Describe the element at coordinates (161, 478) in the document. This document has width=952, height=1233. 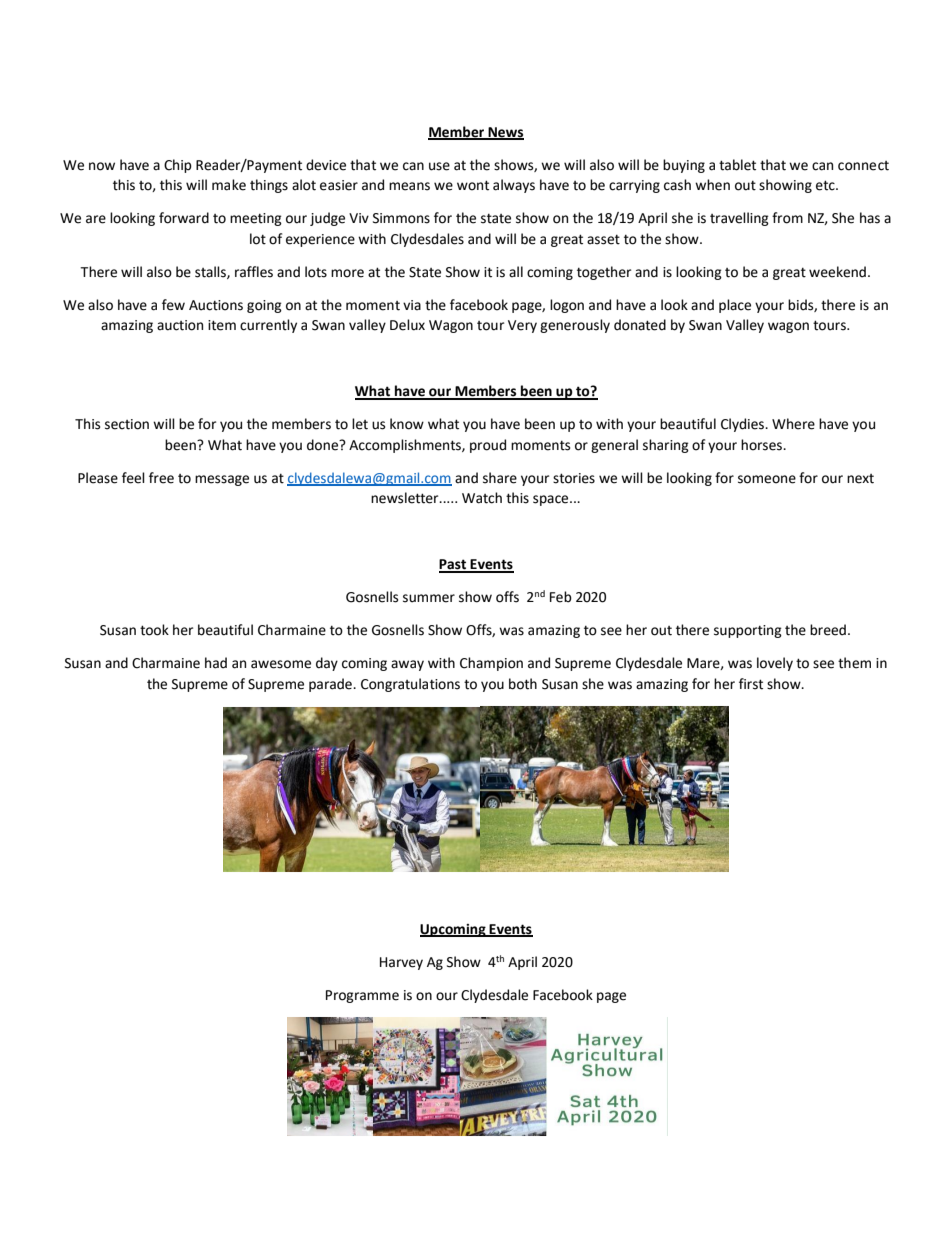
I see `free` at that location.
